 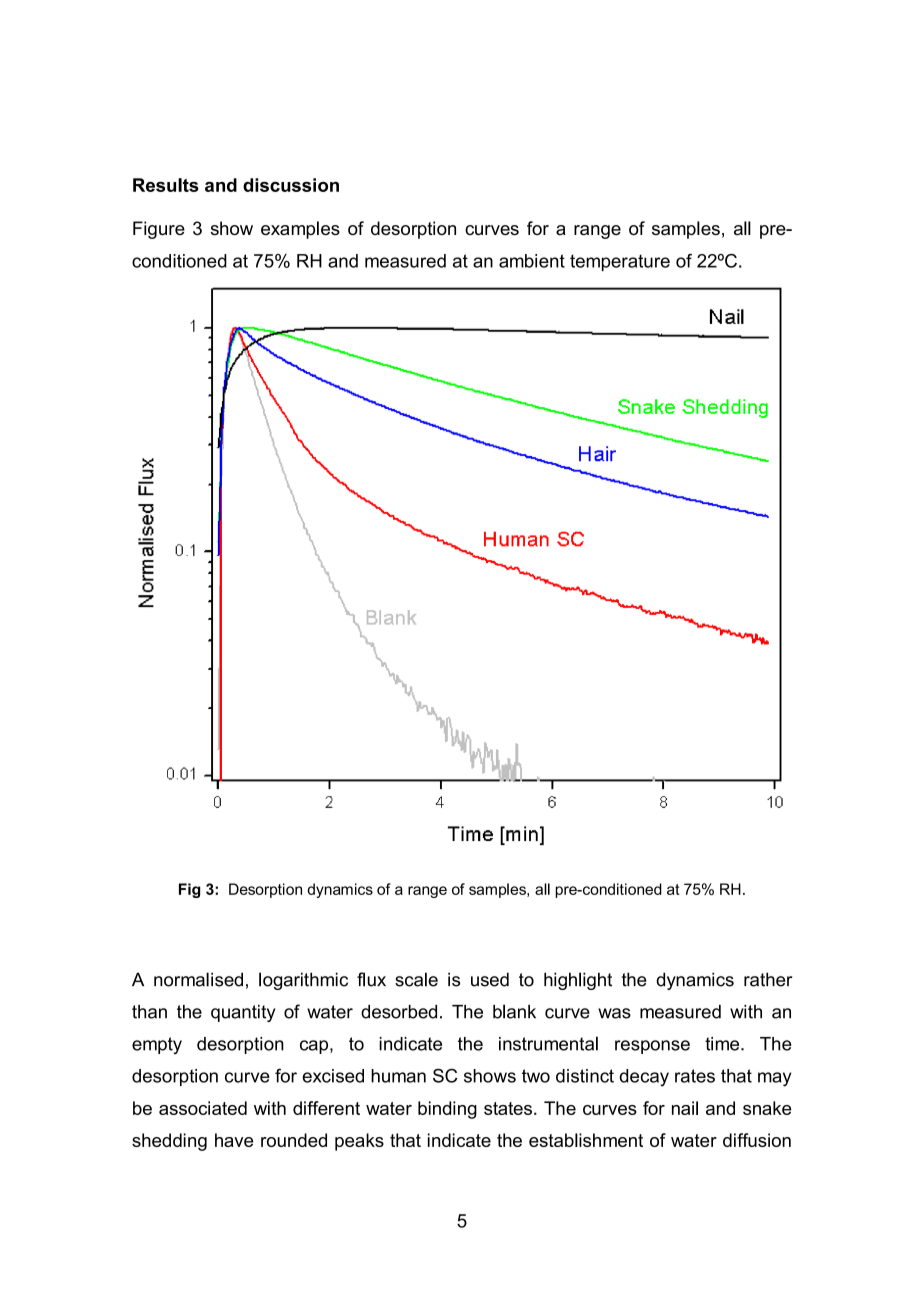 I want to click on associated, so click(x=203, y=1108).
